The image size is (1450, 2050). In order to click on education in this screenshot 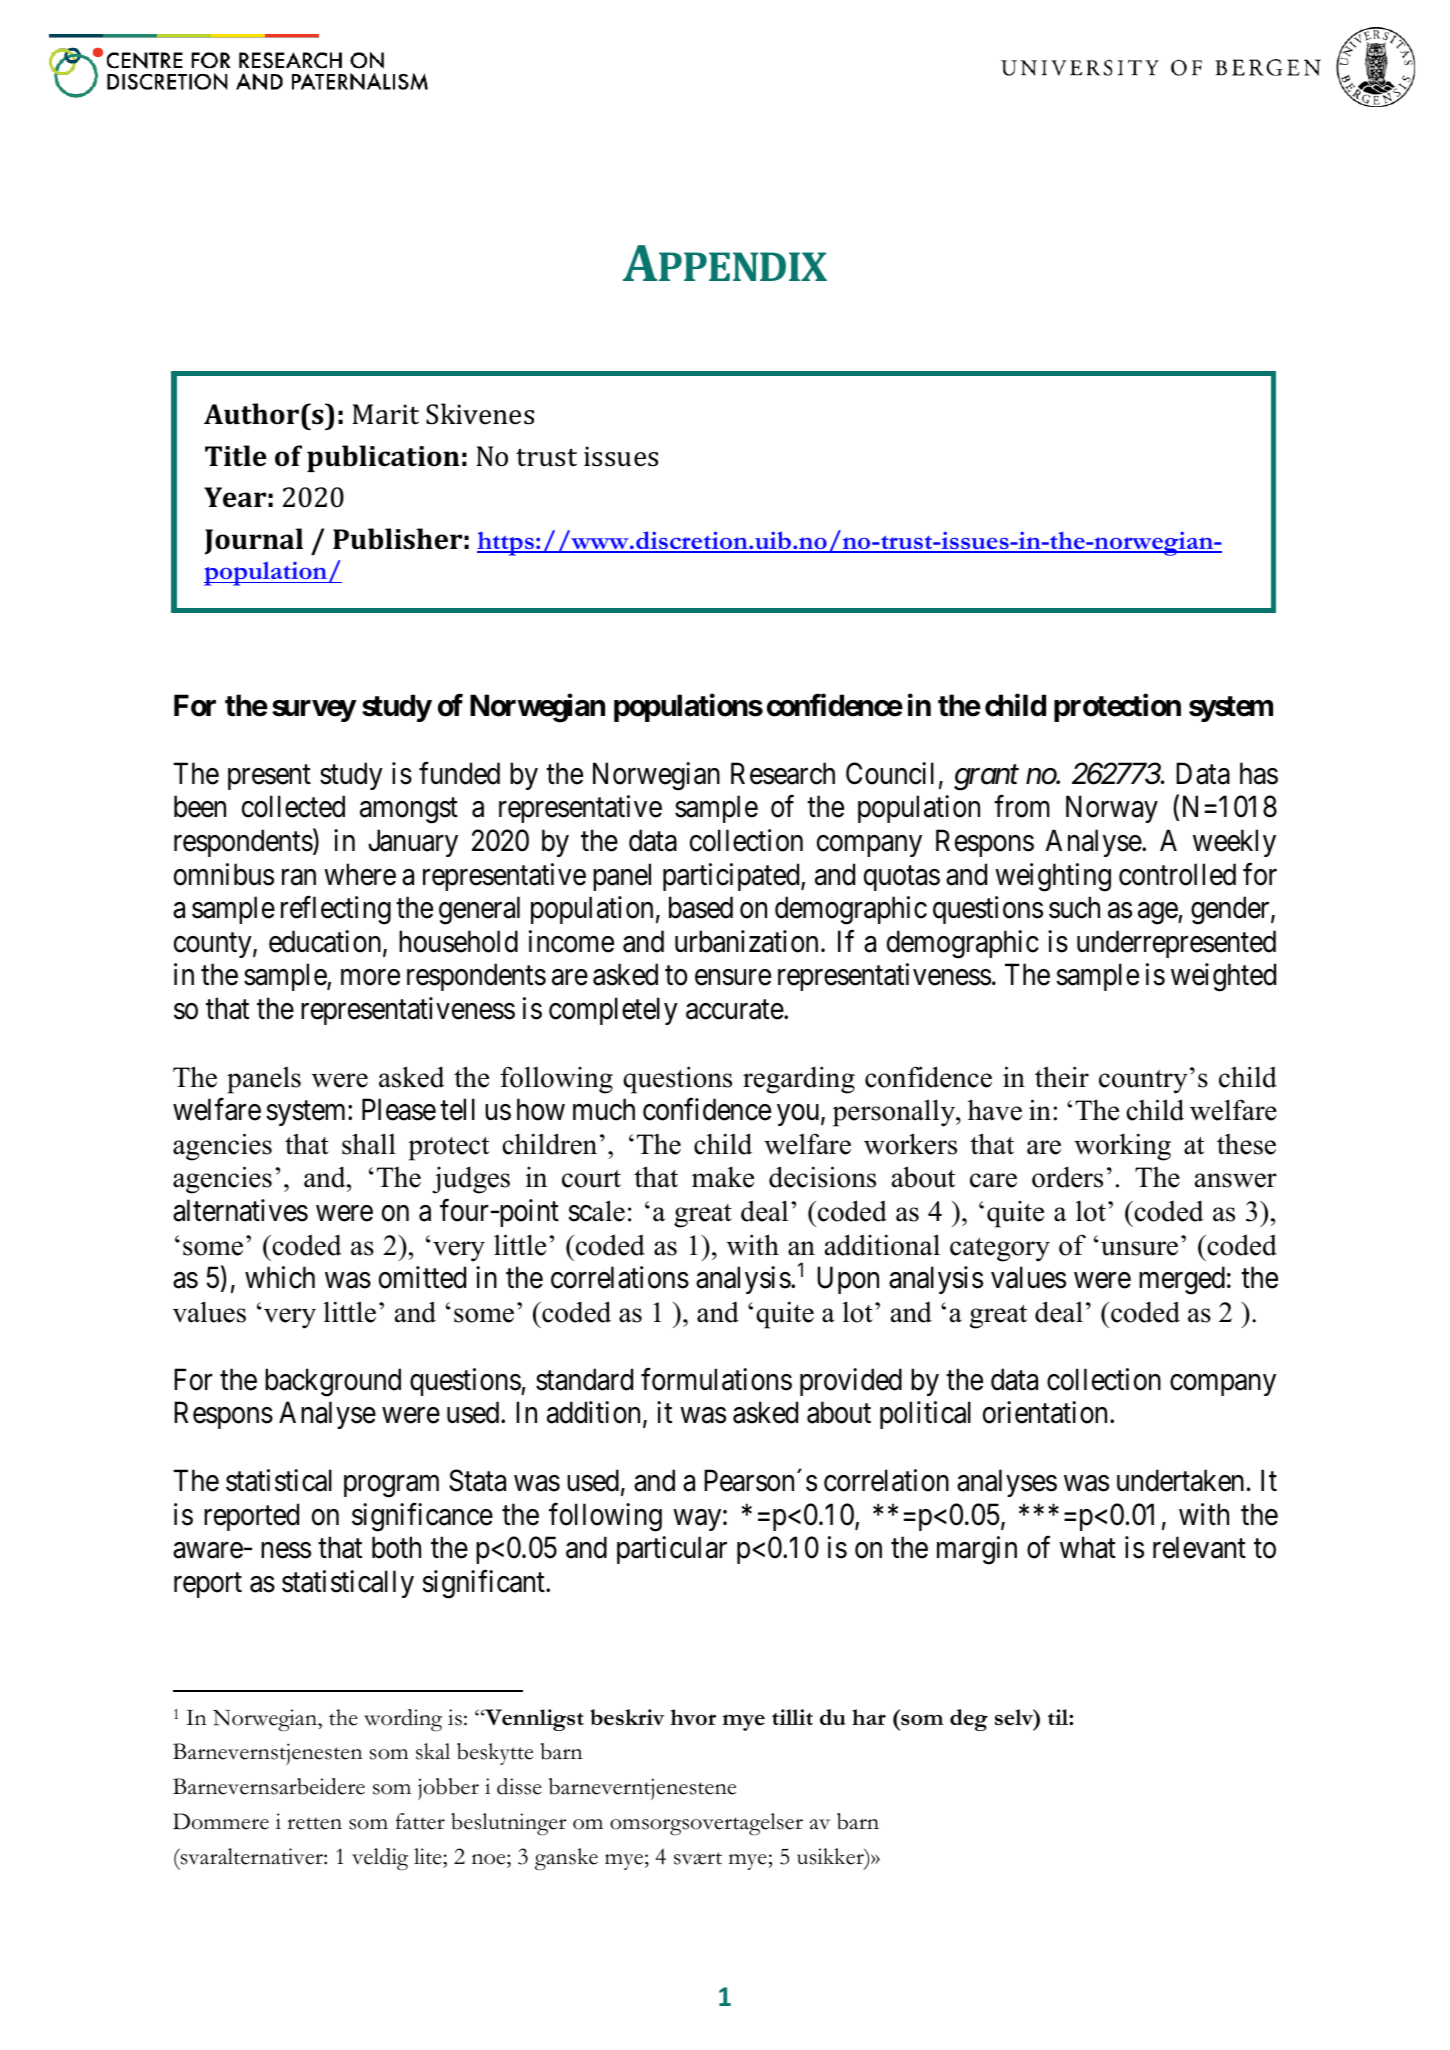, I will do `click(326, 942)`.
